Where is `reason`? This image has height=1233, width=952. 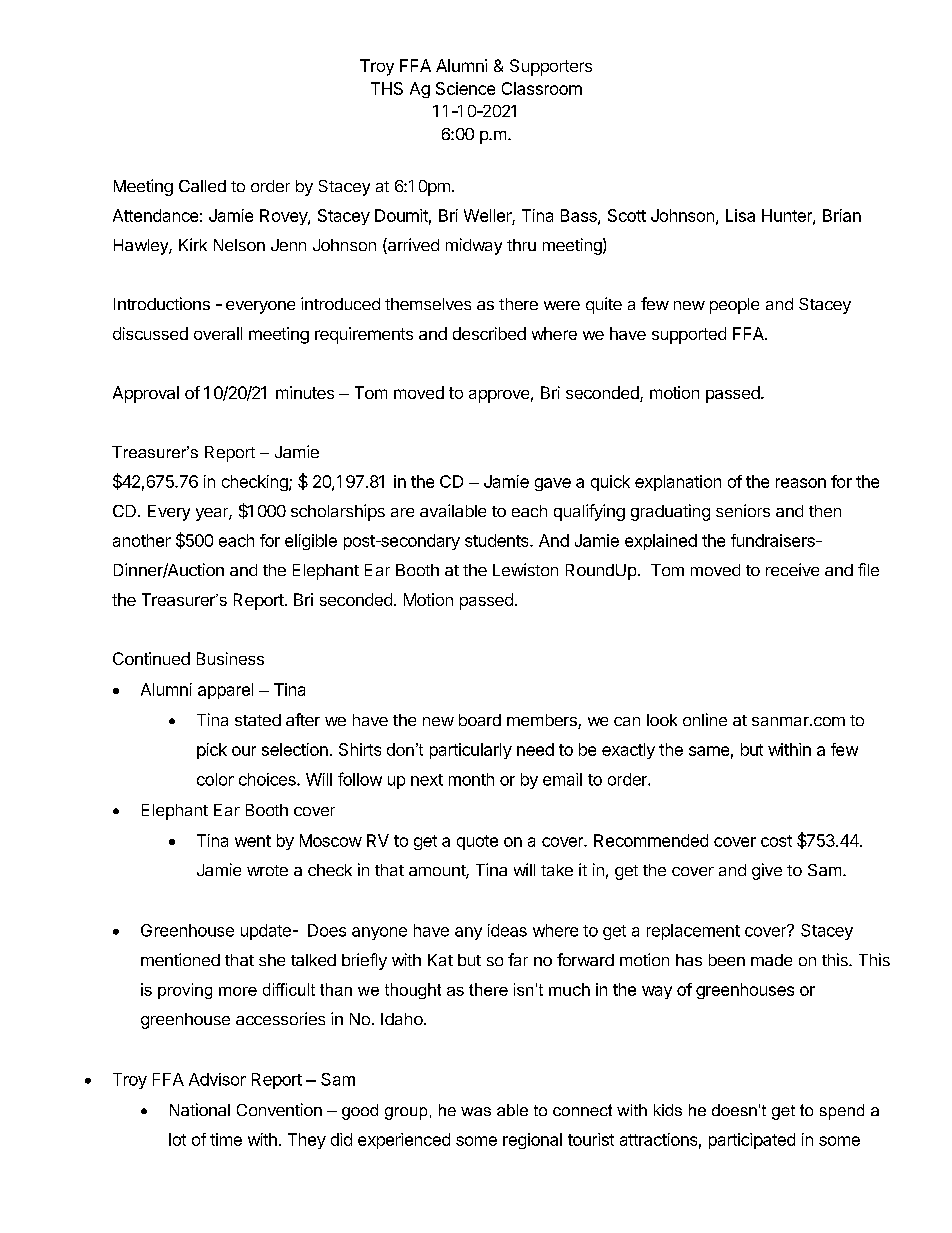 reason is located at coordinates (801, 483).
